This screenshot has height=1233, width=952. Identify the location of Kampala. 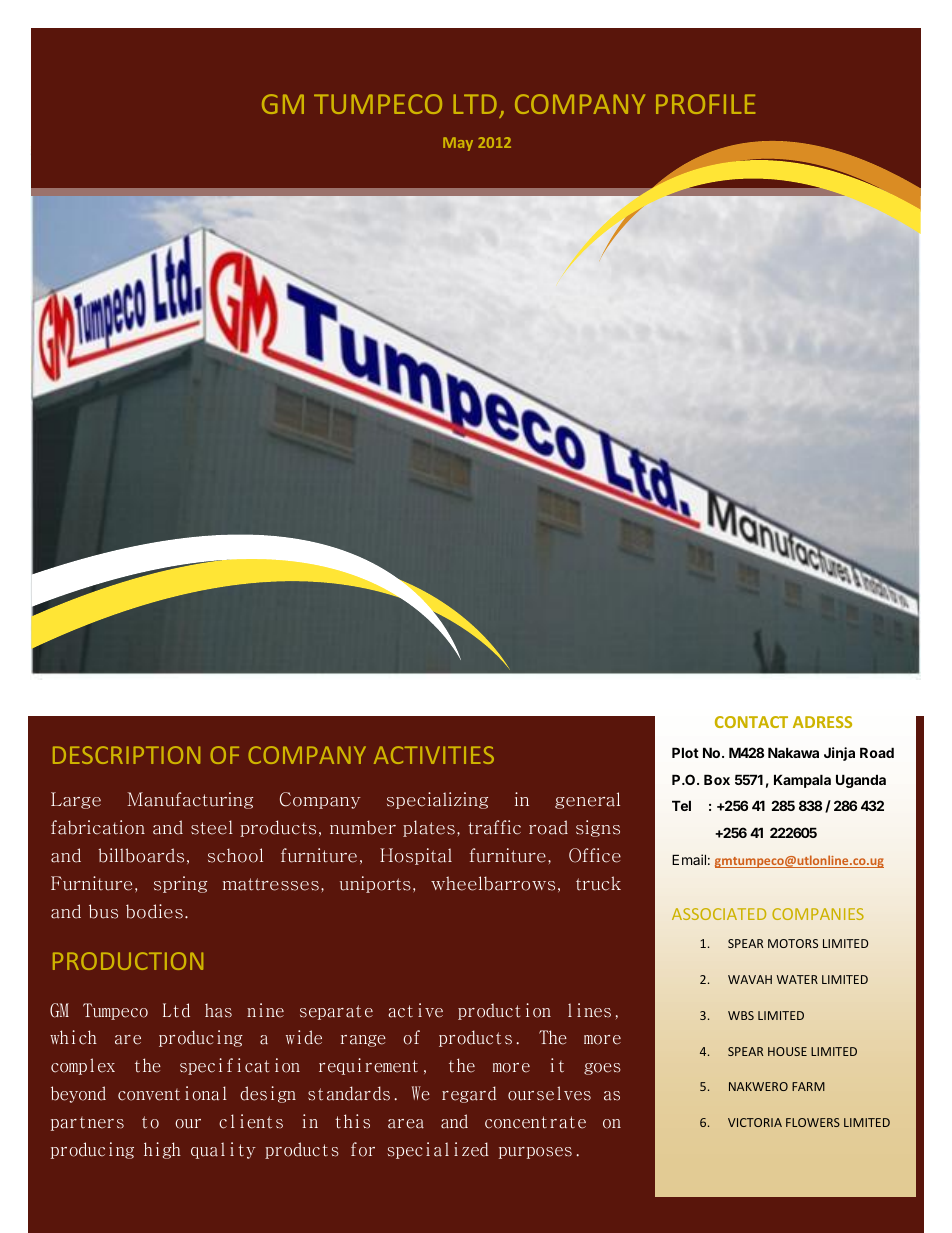
(802, 781).
